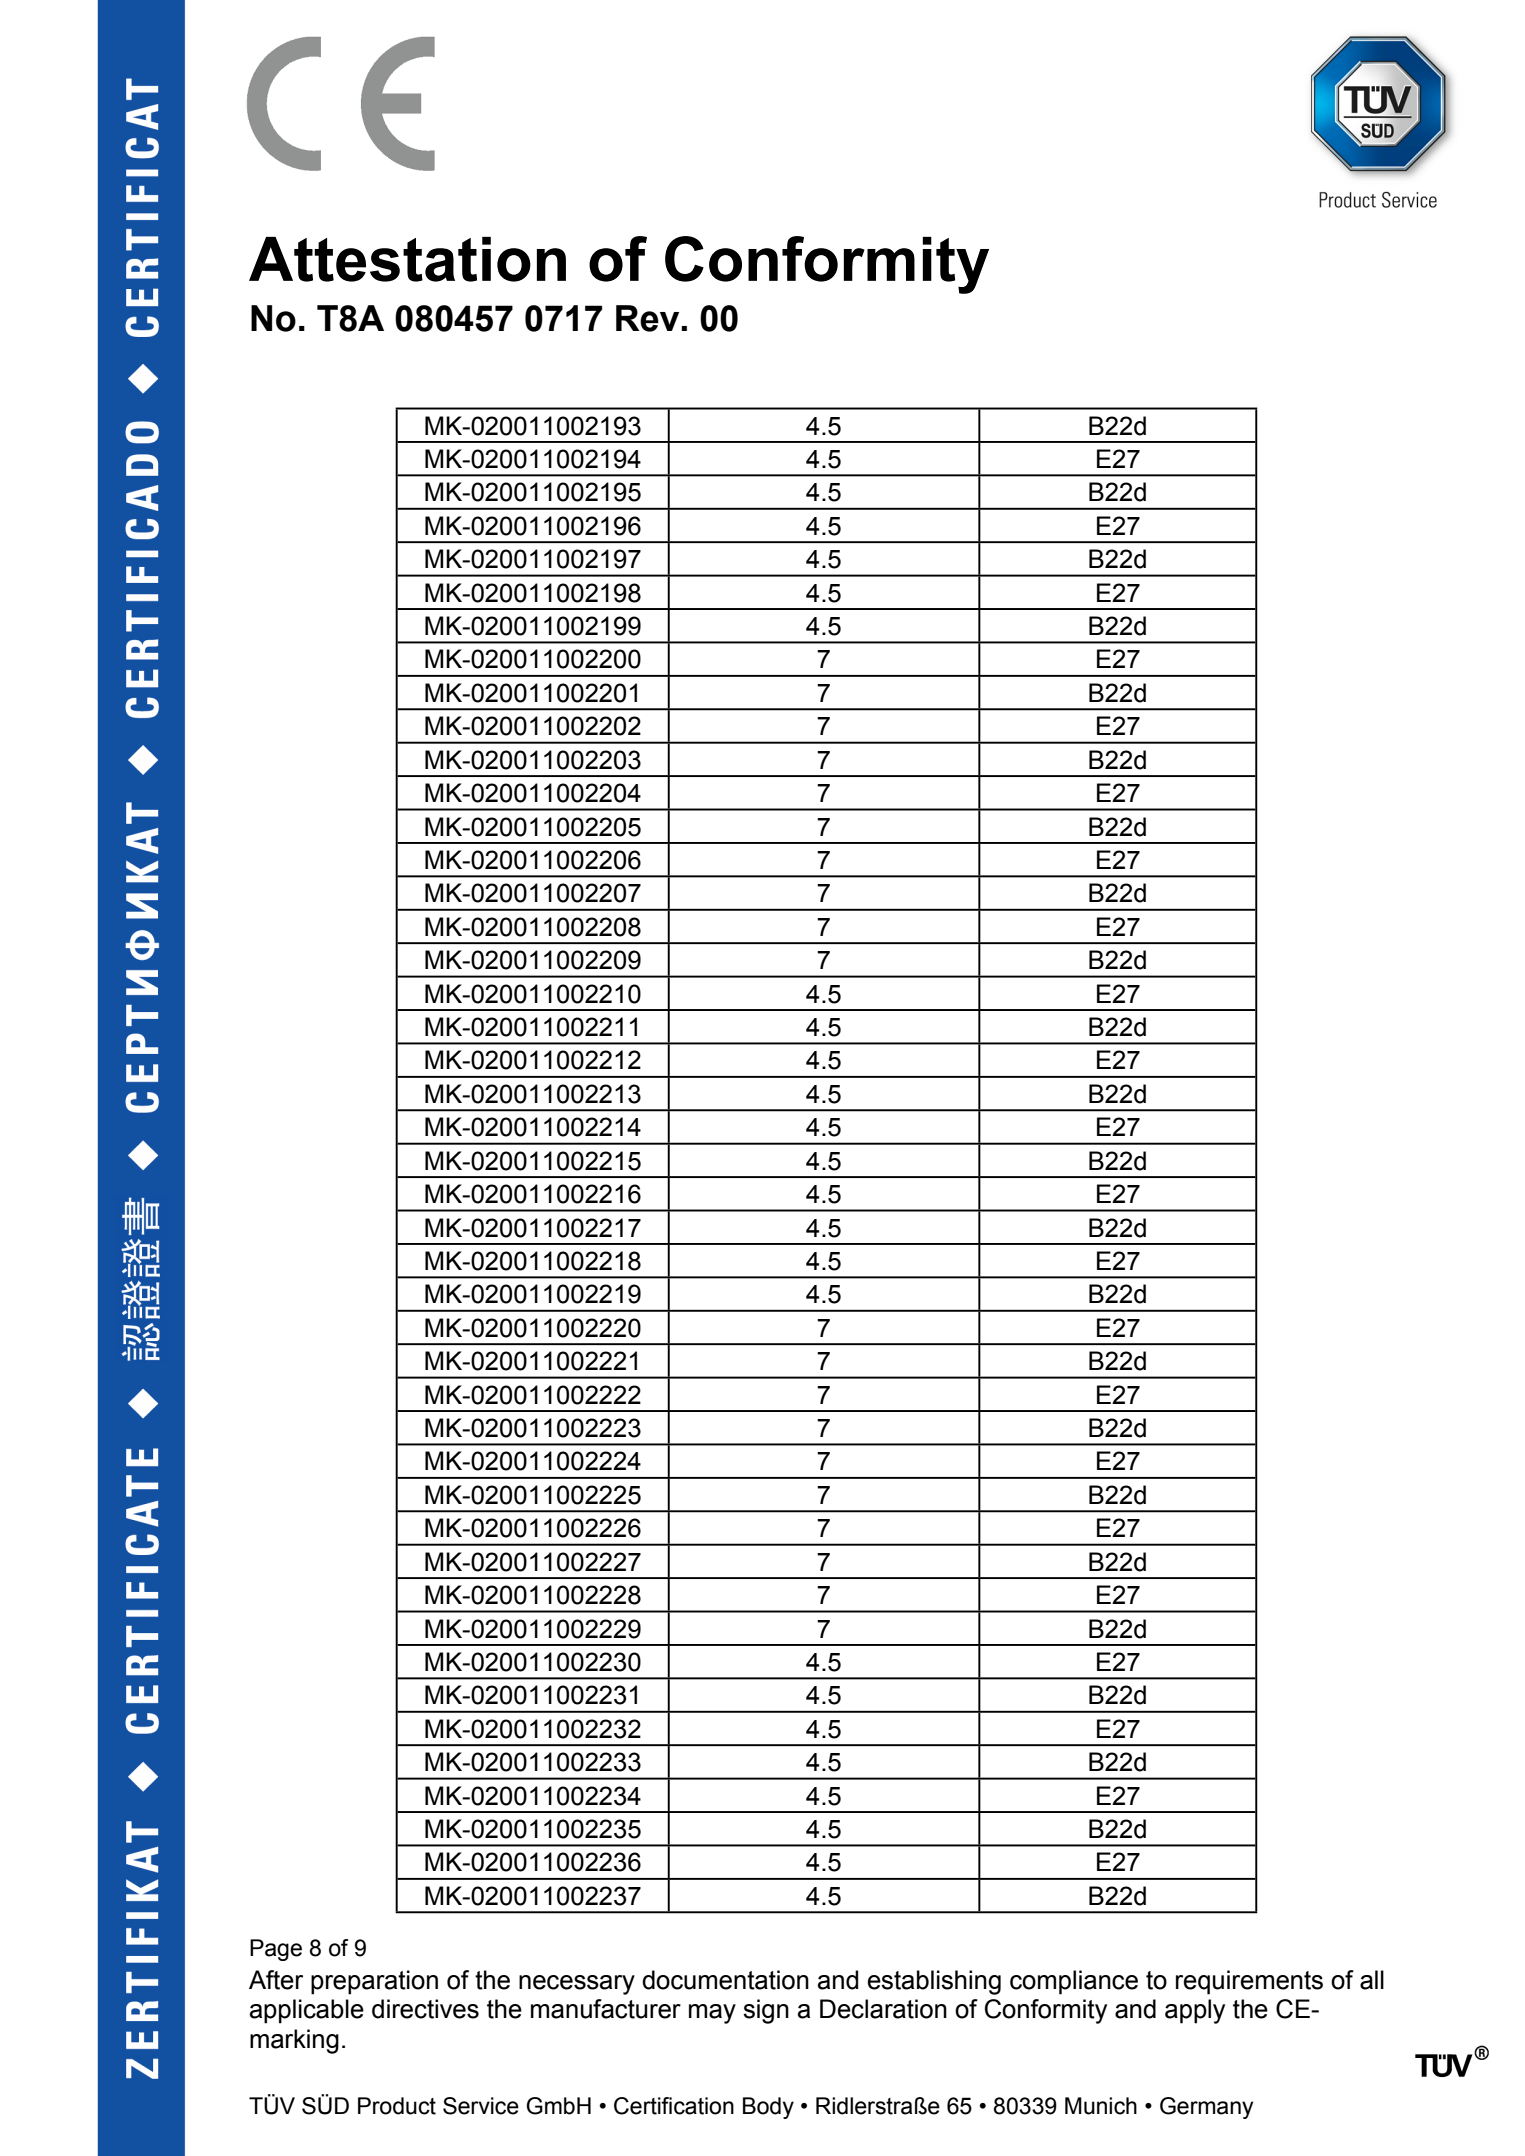 The image size is (1525, 2156). What do you see at coordinates (397, 2106) in the screenshot?
I see `Product` at bounding box center [397, 2106].
